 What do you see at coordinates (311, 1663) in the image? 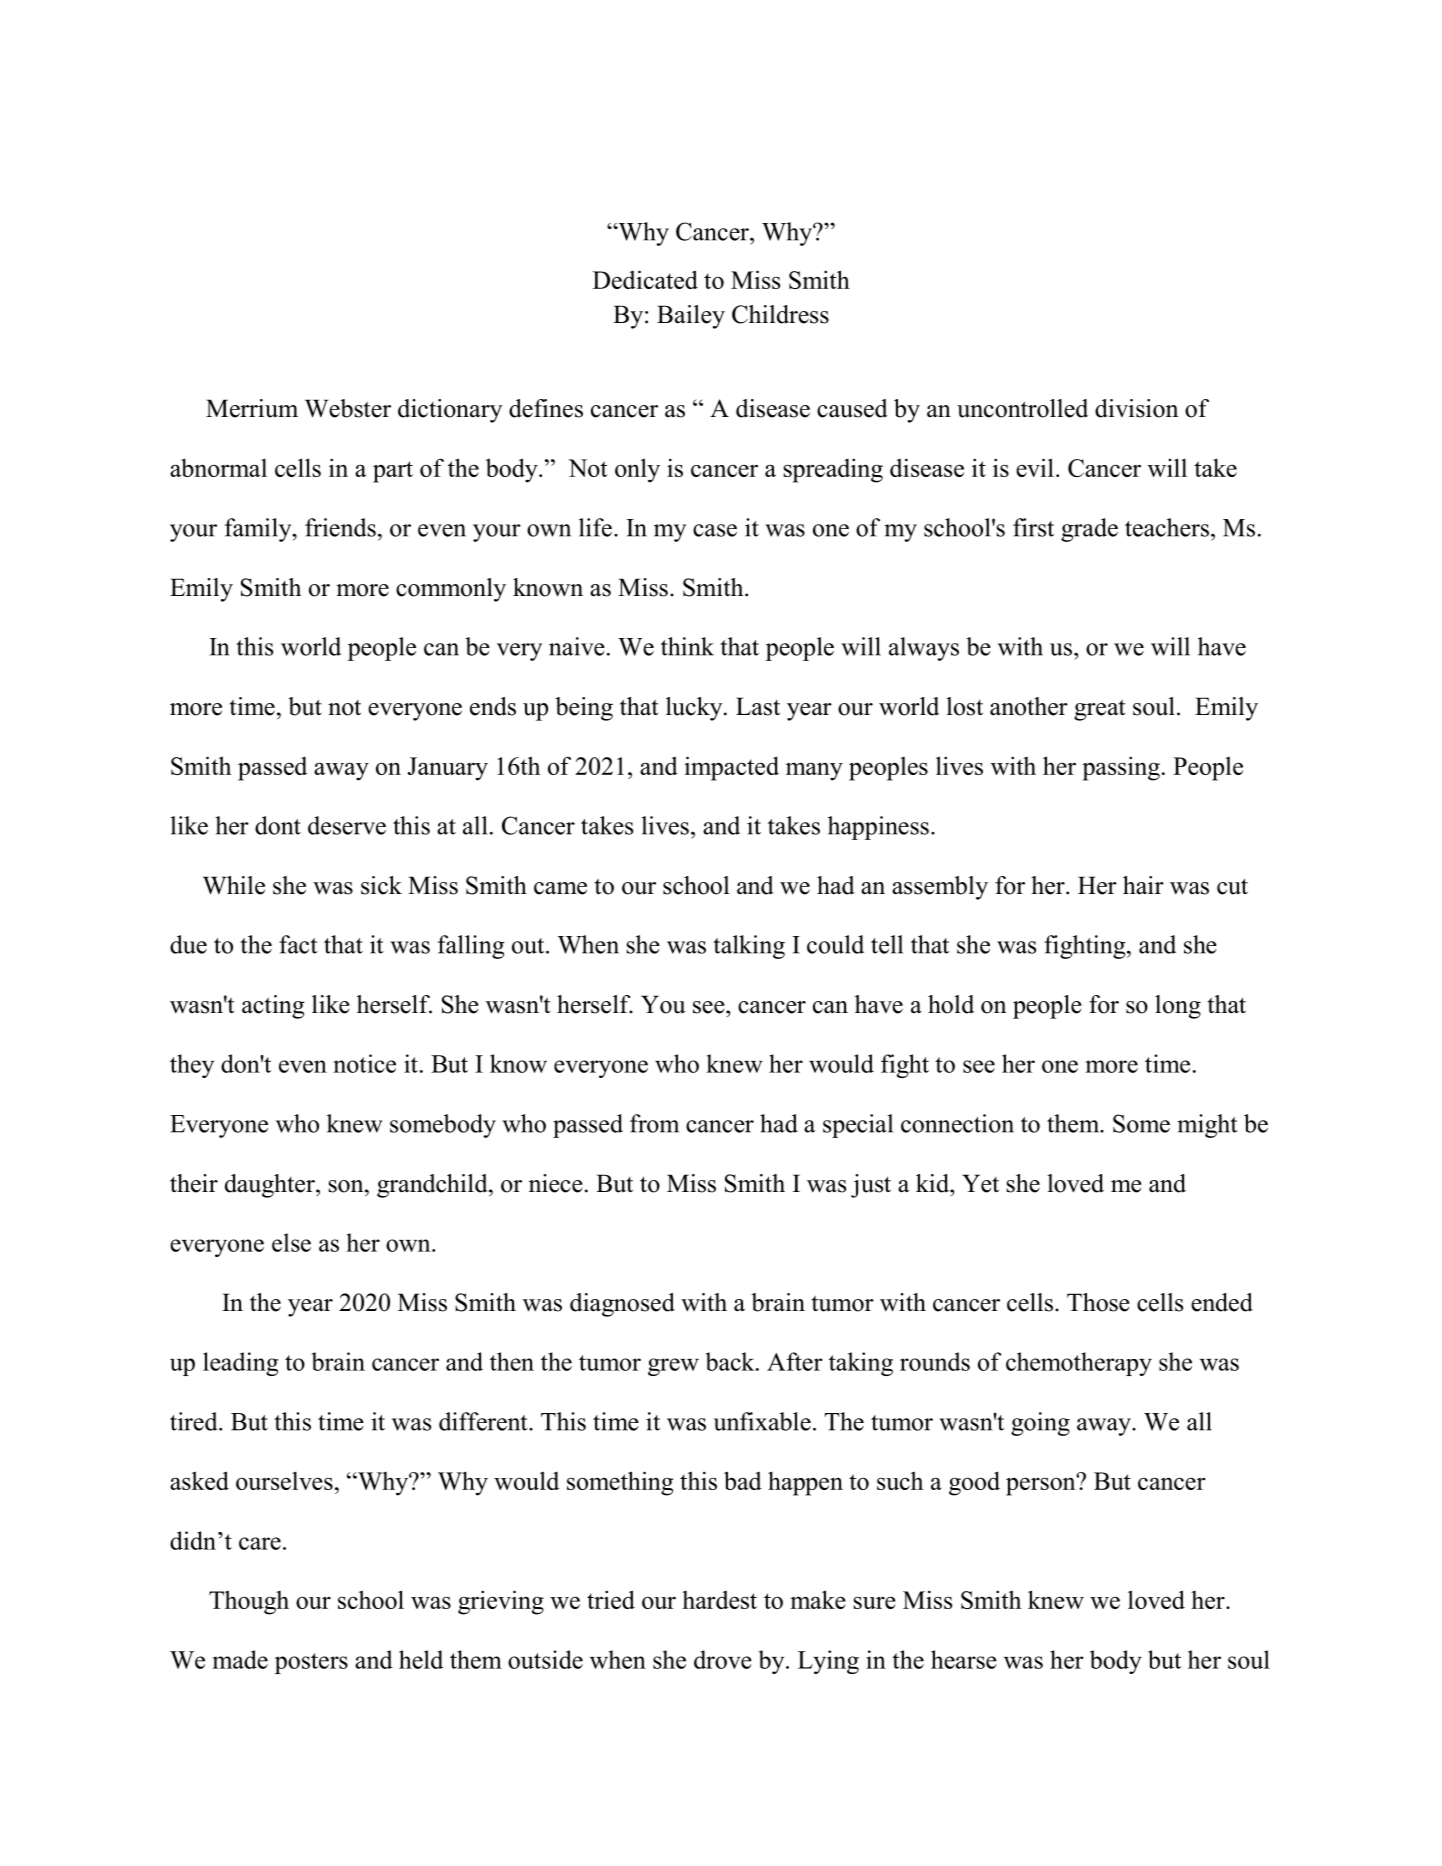
I see `posters` at bounding box center [311, 1663].
